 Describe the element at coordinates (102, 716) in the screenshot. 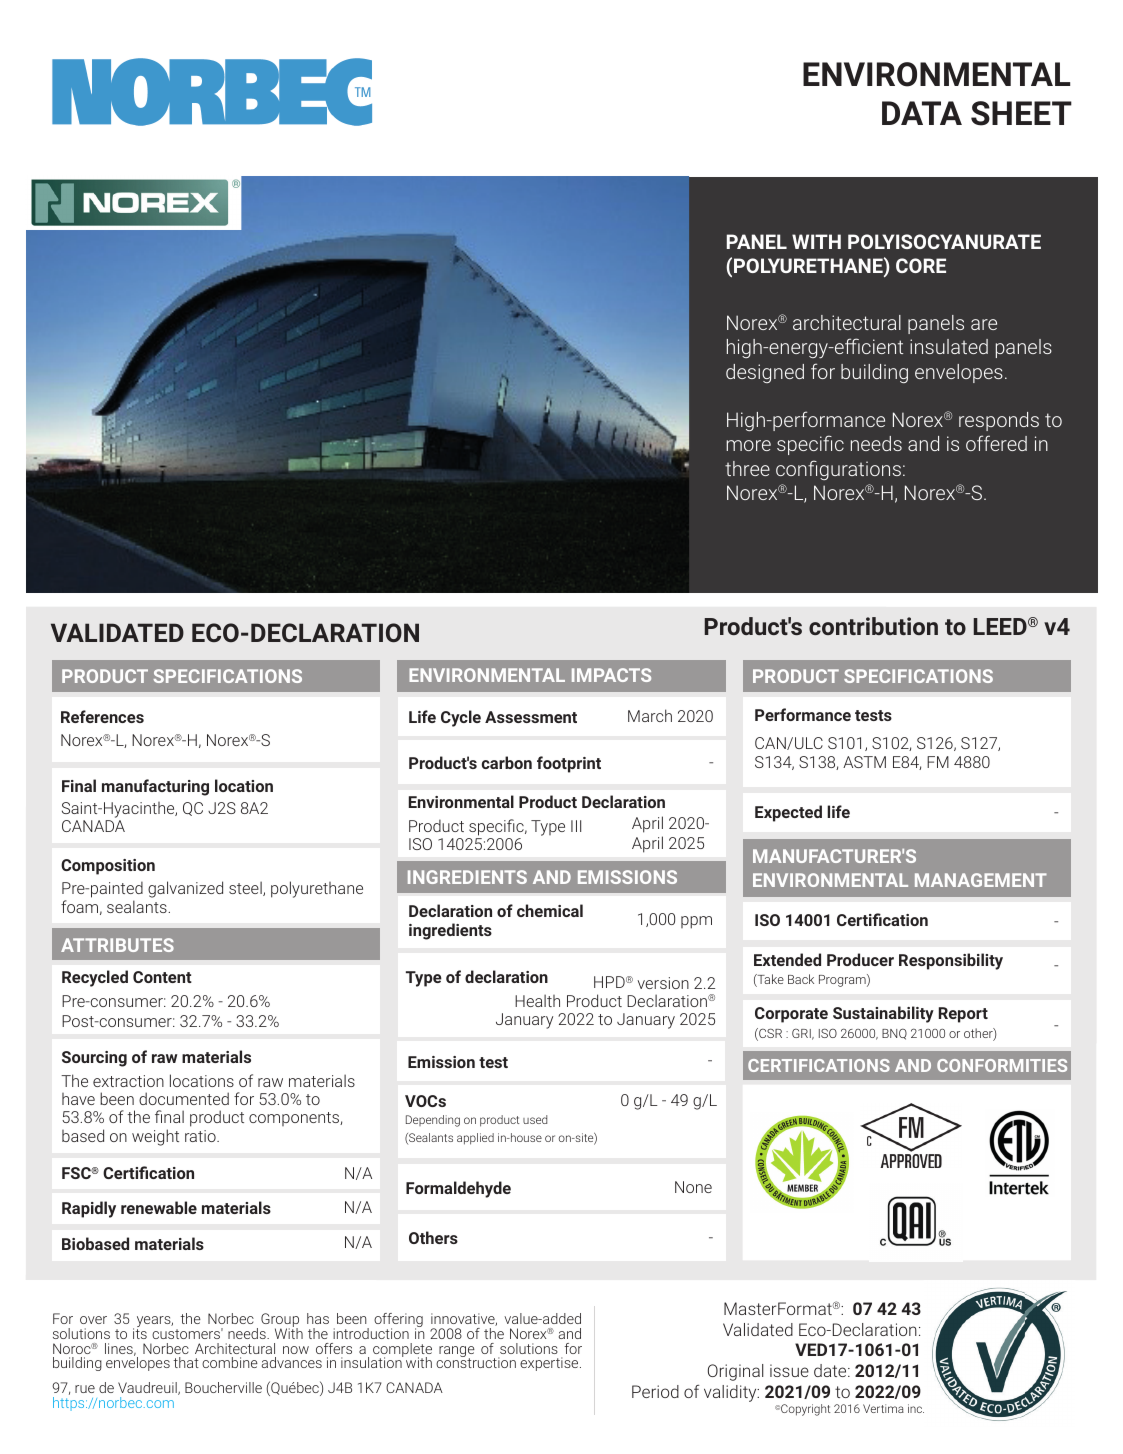

I see `References` at that location.
